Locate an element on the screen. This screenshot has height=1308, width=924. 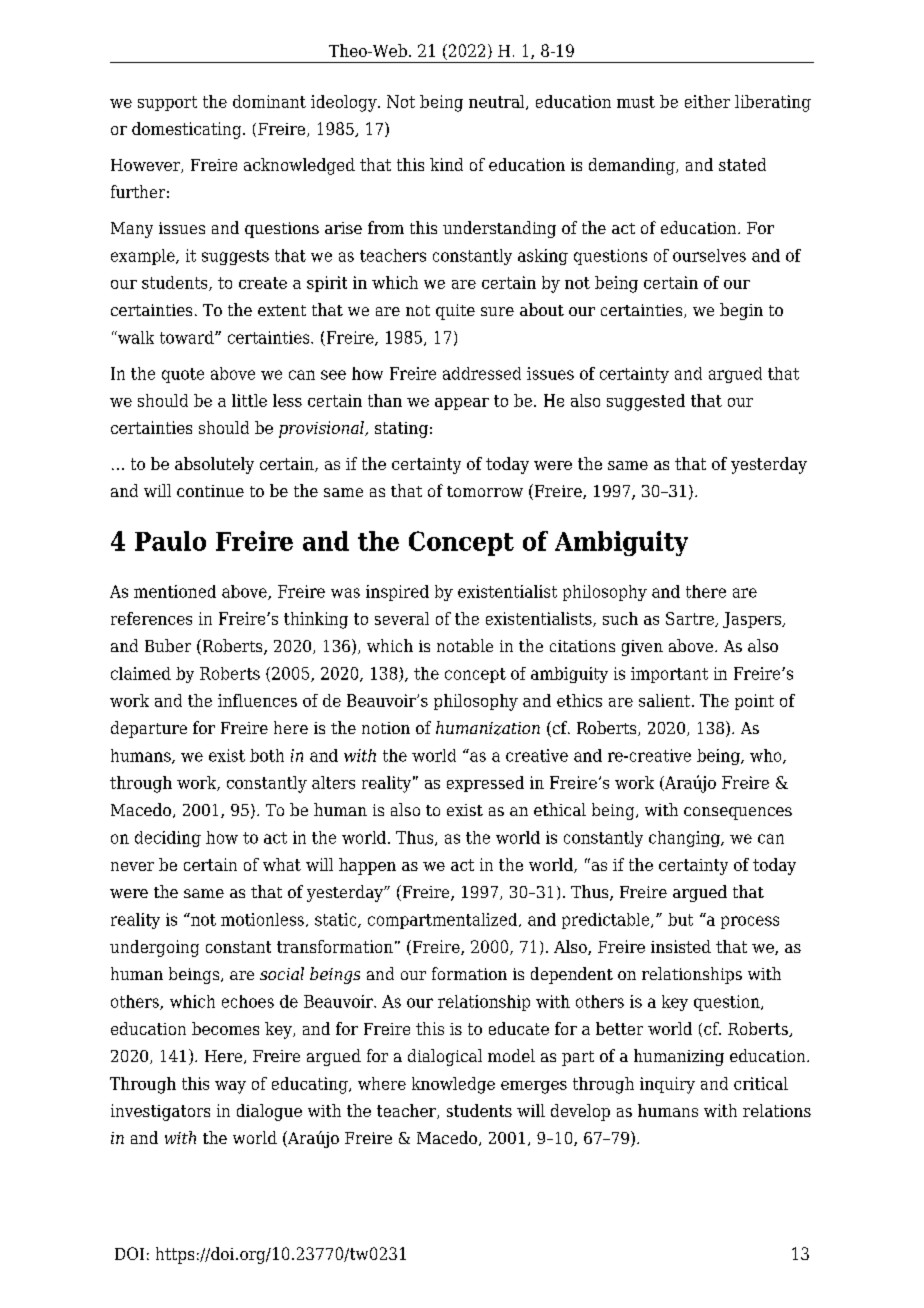
way is located at coordinates (230, 1087).
